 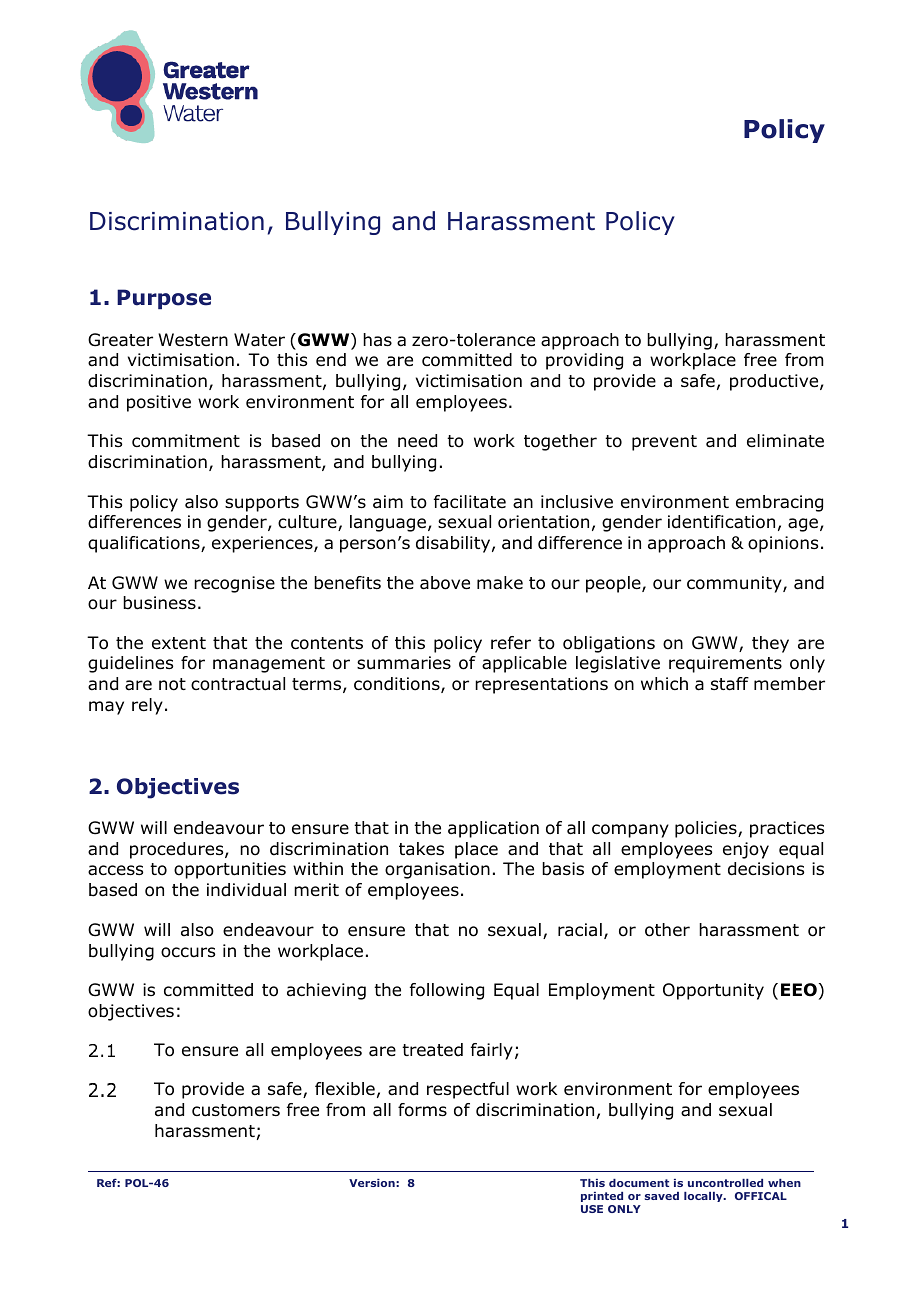 What do you see at coordinates (398, 685) in the image?
I see `conditions` at bounding box center [398, 685].
